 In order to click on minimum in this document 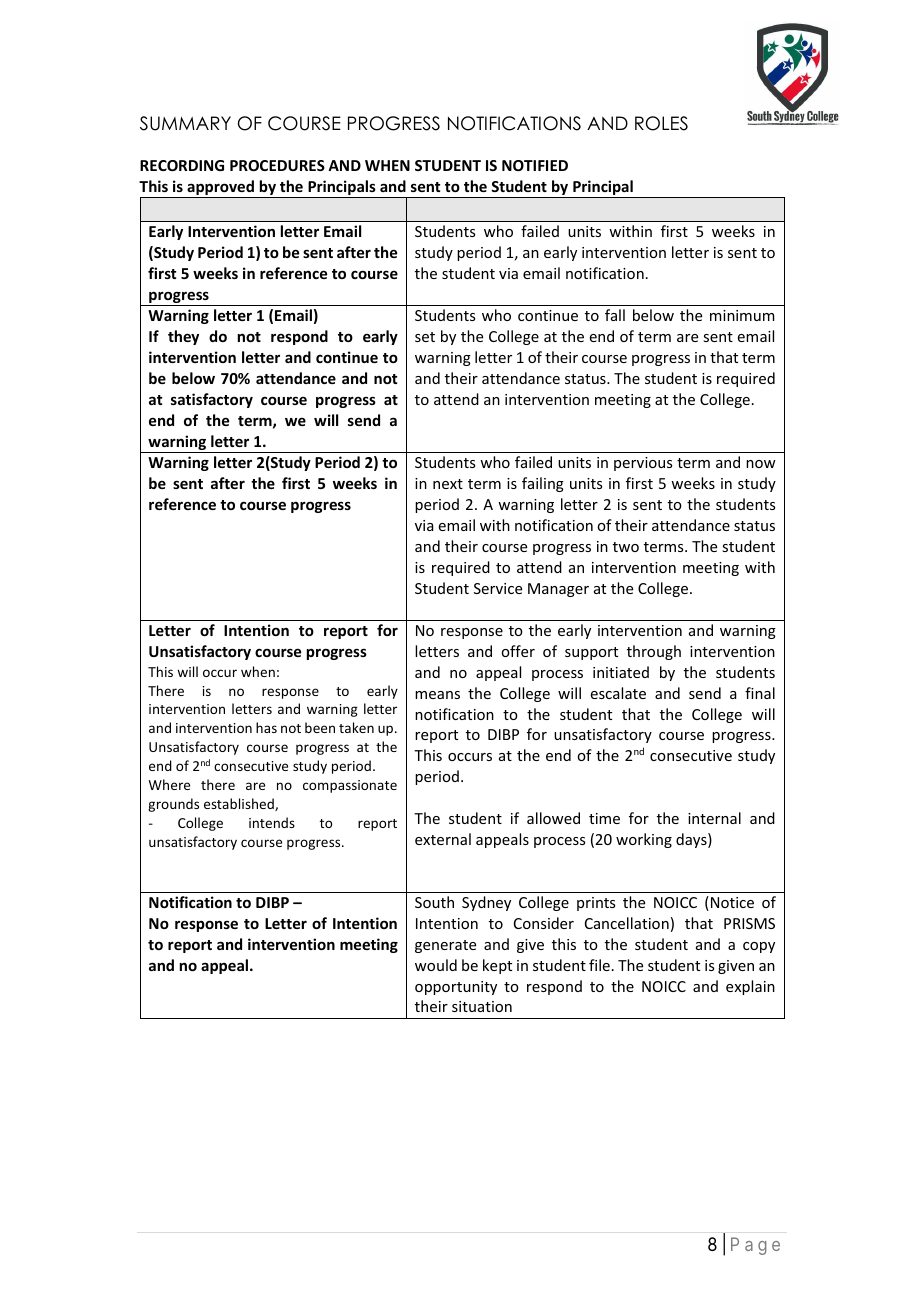, I will do `click(742, 315)`.
